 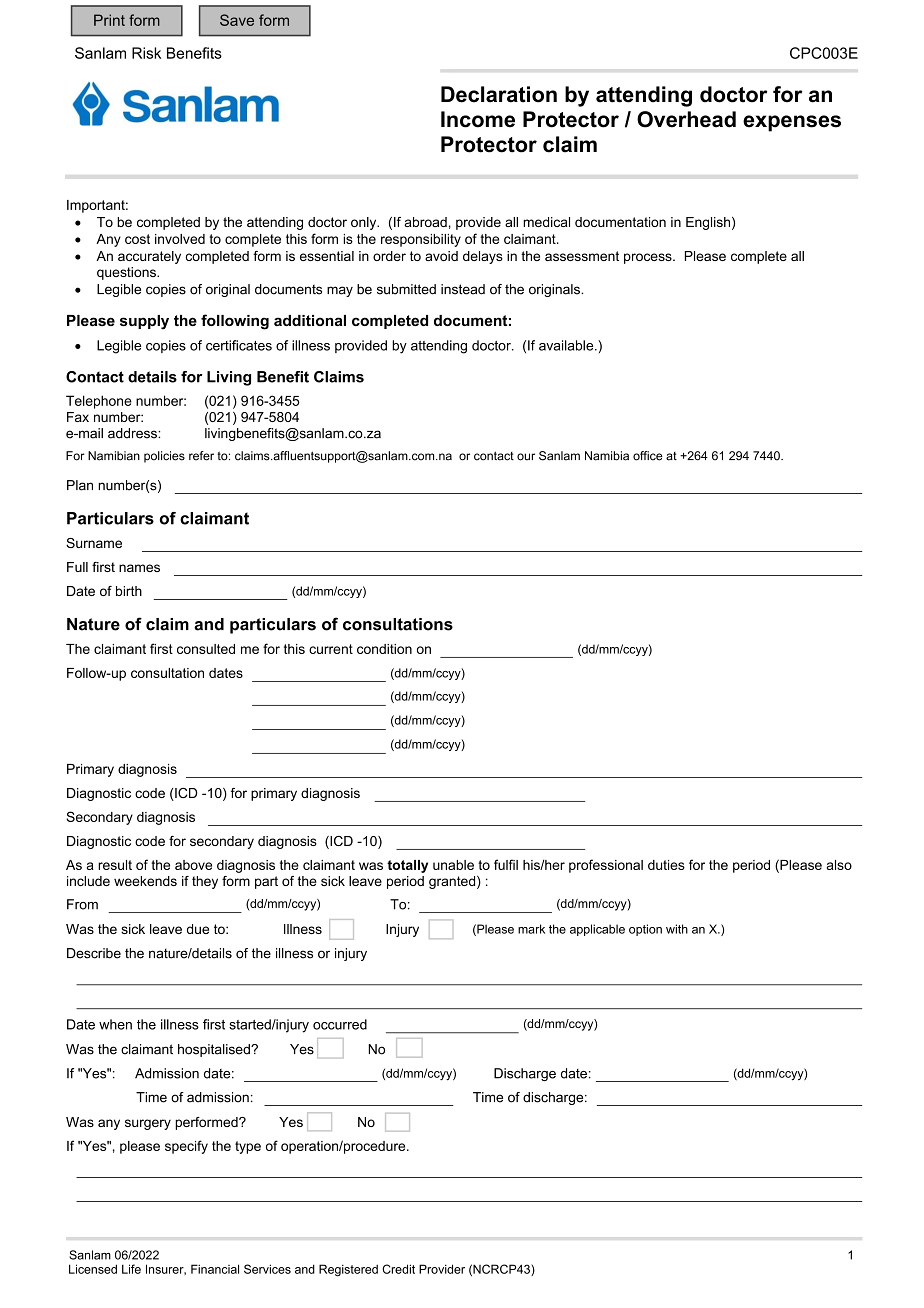 I want to click on policies, so click(x=164, y=457).
